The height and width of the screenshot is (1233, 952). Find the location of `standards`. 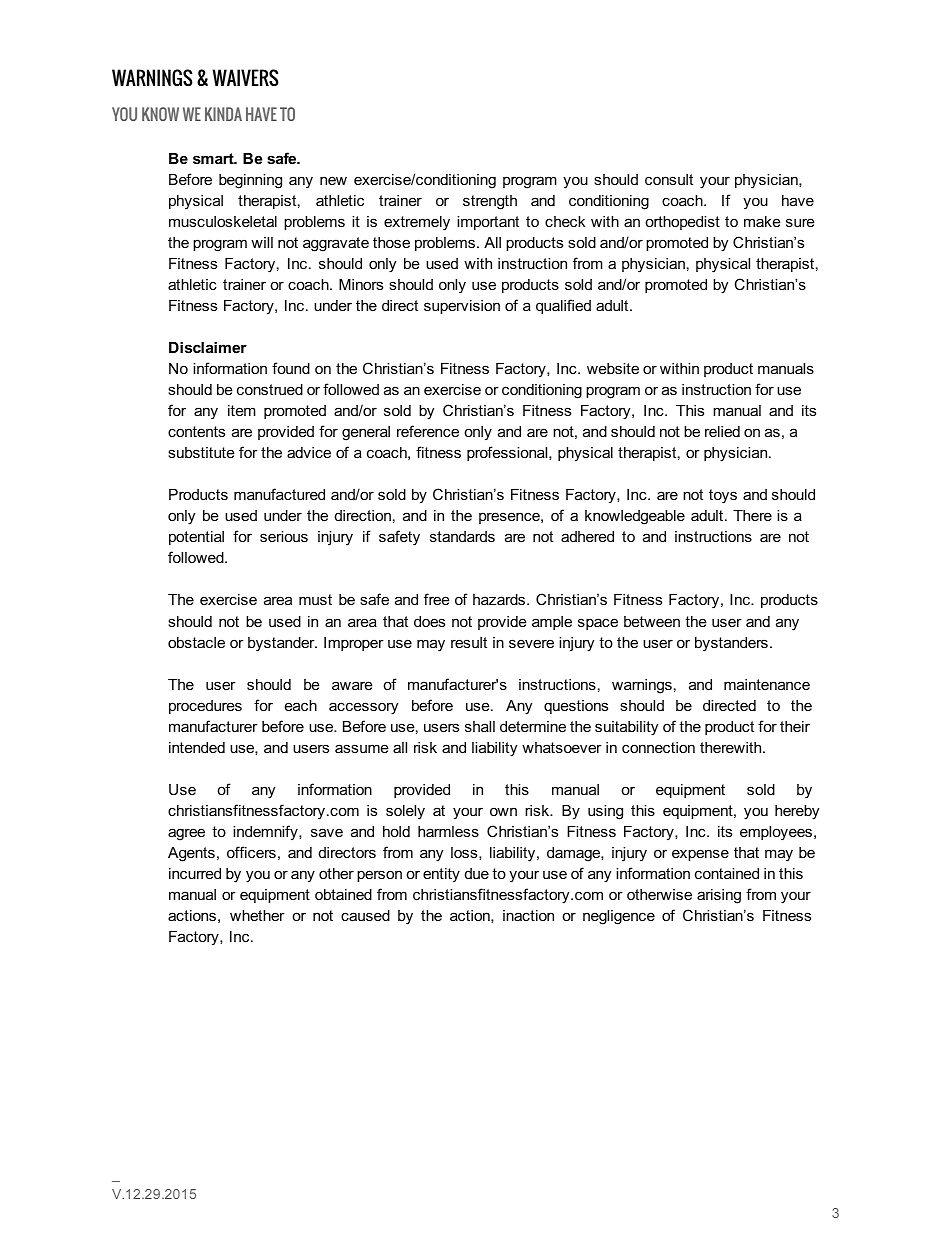

standards is located at coordinates (462, 536).
